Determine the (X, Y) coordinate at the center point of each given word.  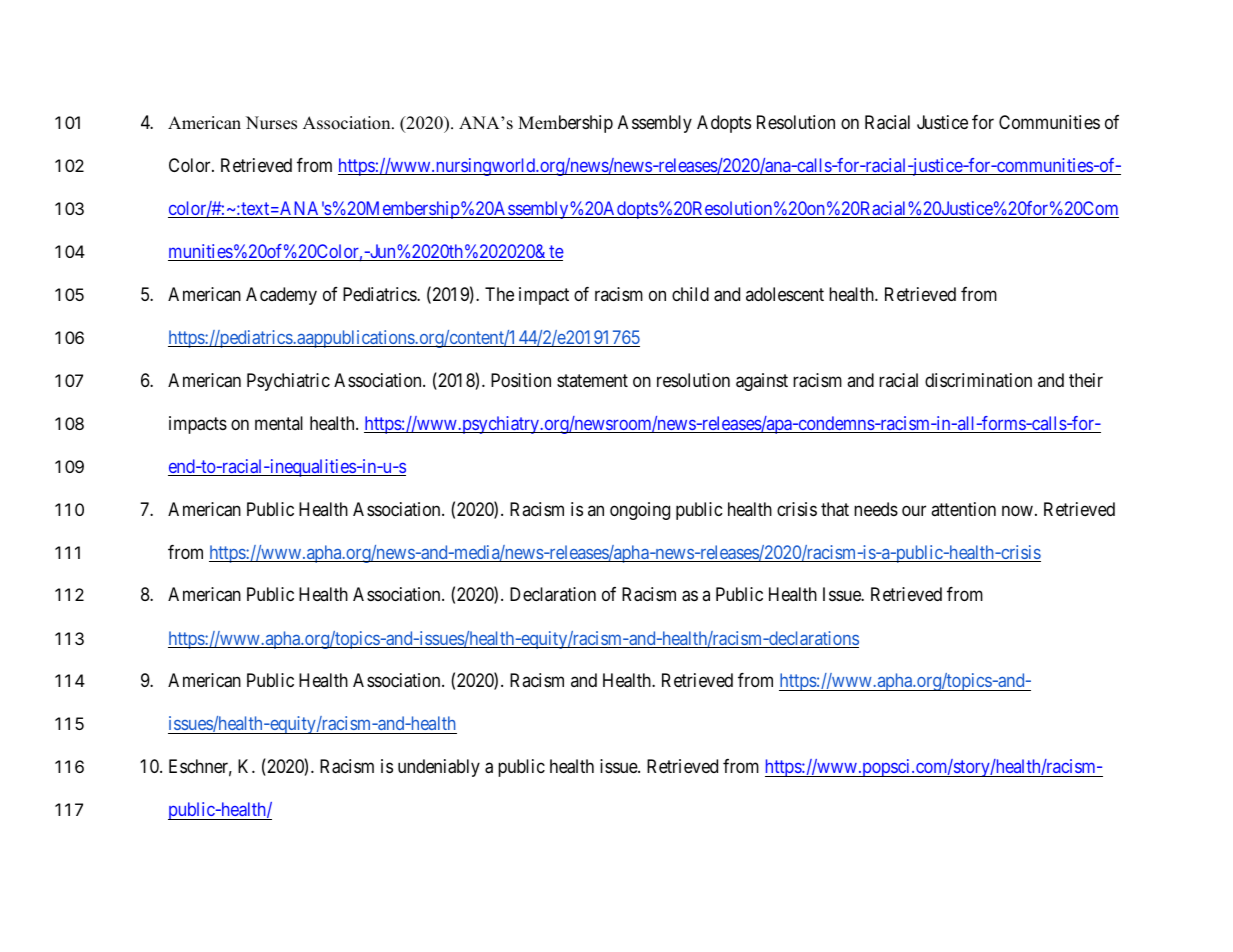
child (690, 294)
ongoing (640, 511)
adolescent (785, 294)
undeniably (439, 768)
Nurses (271, 123)
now (1017, 510)
